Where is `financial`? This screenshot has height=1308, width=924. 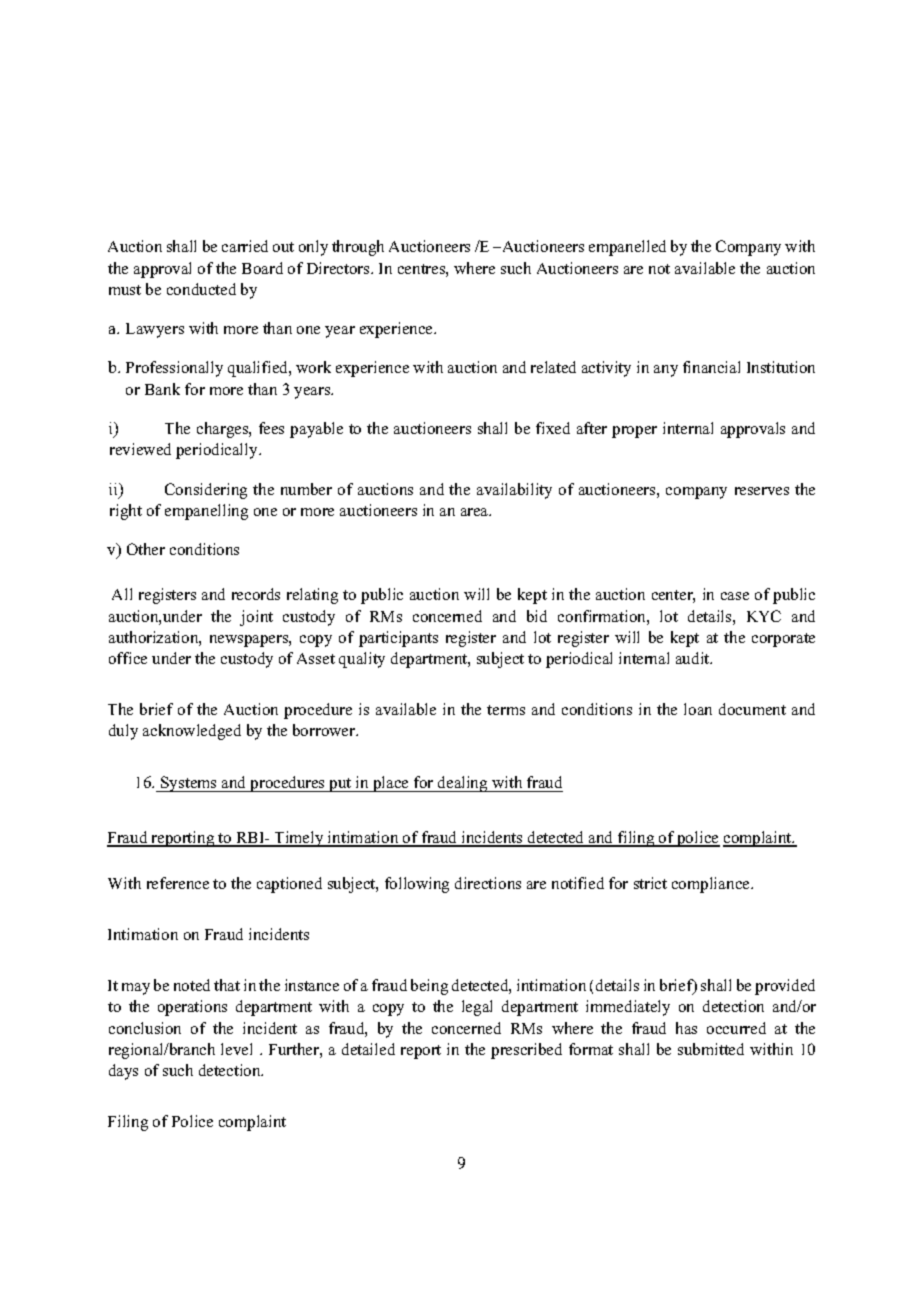 financial is located at coordinates (711, 367).
